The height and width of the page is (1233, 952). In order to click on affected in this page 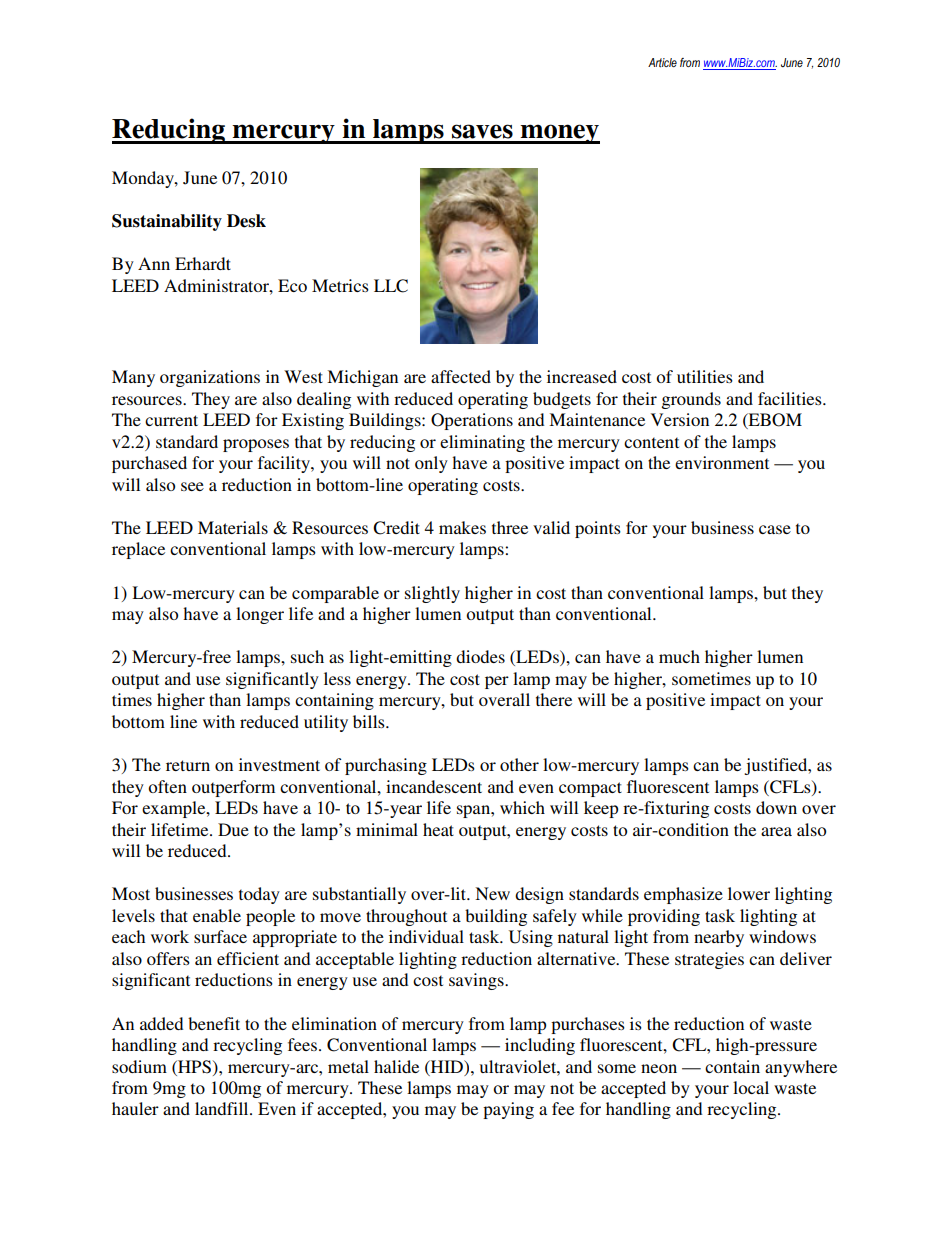, I will do `click(461, 376)`.
